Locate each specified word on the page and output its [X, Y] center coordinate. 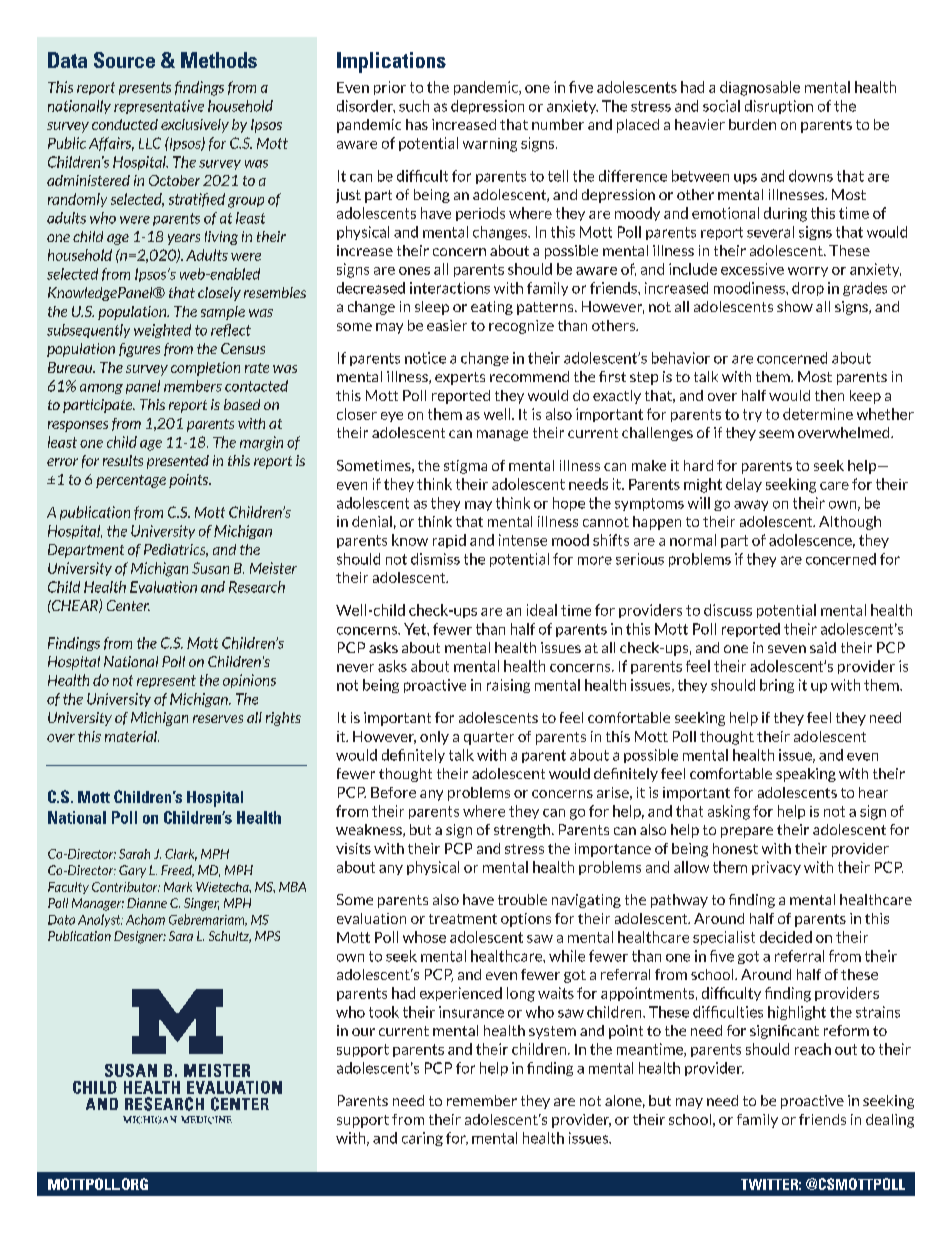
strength [523, 831]
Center [128, 605]
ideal [542, 610]
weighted [162, 331]
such [414, 106]
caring [422, 1139]
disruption [779, 107]
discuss [728, 610]
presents [145, 88]
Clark [181, 855]
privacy [776, 868]
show [795, 306]
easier [447, 325]
